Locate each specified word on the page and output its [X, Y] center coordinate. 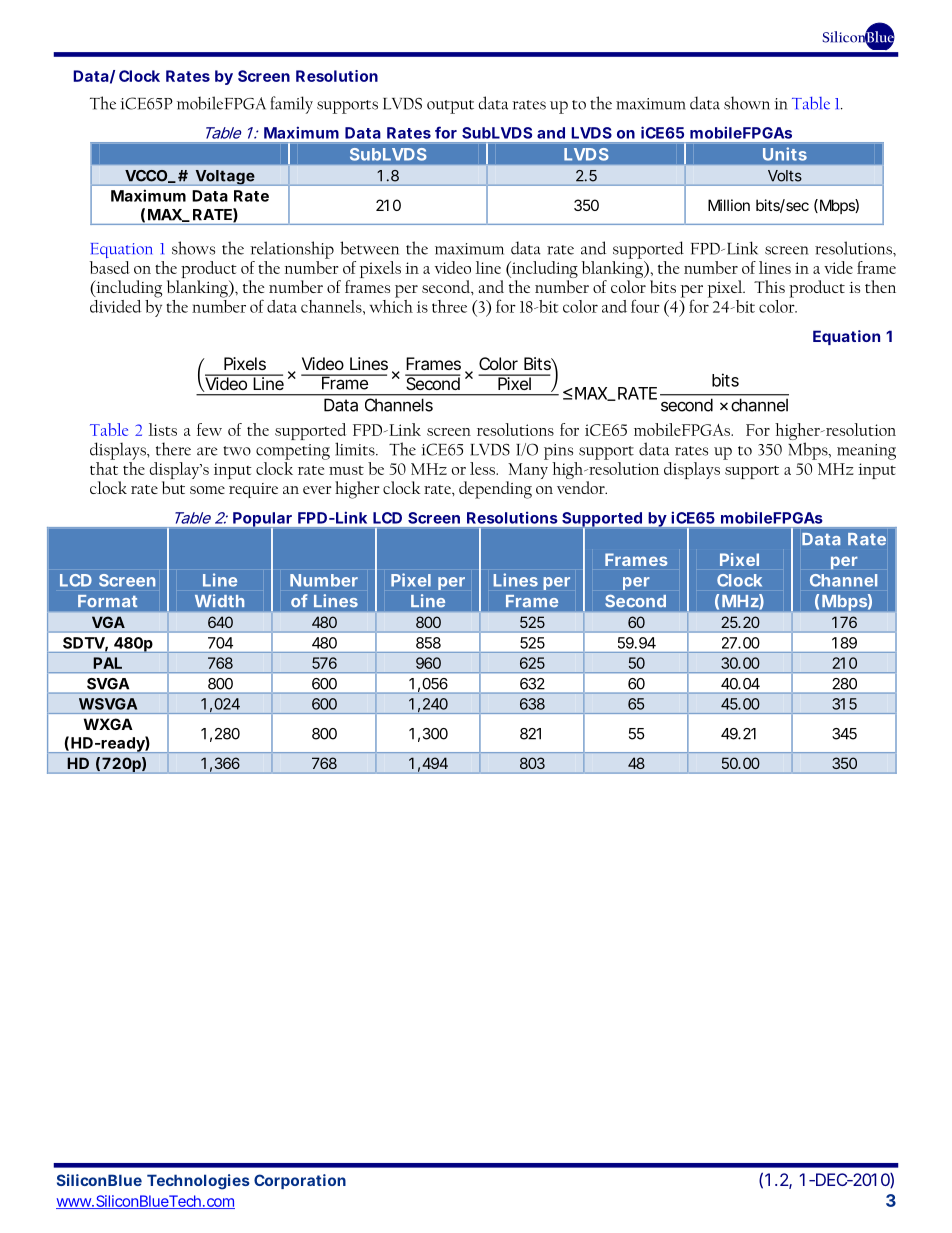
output [450, 107]
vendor [582, 487]
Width [219, 600]
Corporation [300, 1181]
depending [495, 490]
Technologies [198, 1182]
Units [785, 154]
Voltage [225, 178]
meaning [866, 452]
